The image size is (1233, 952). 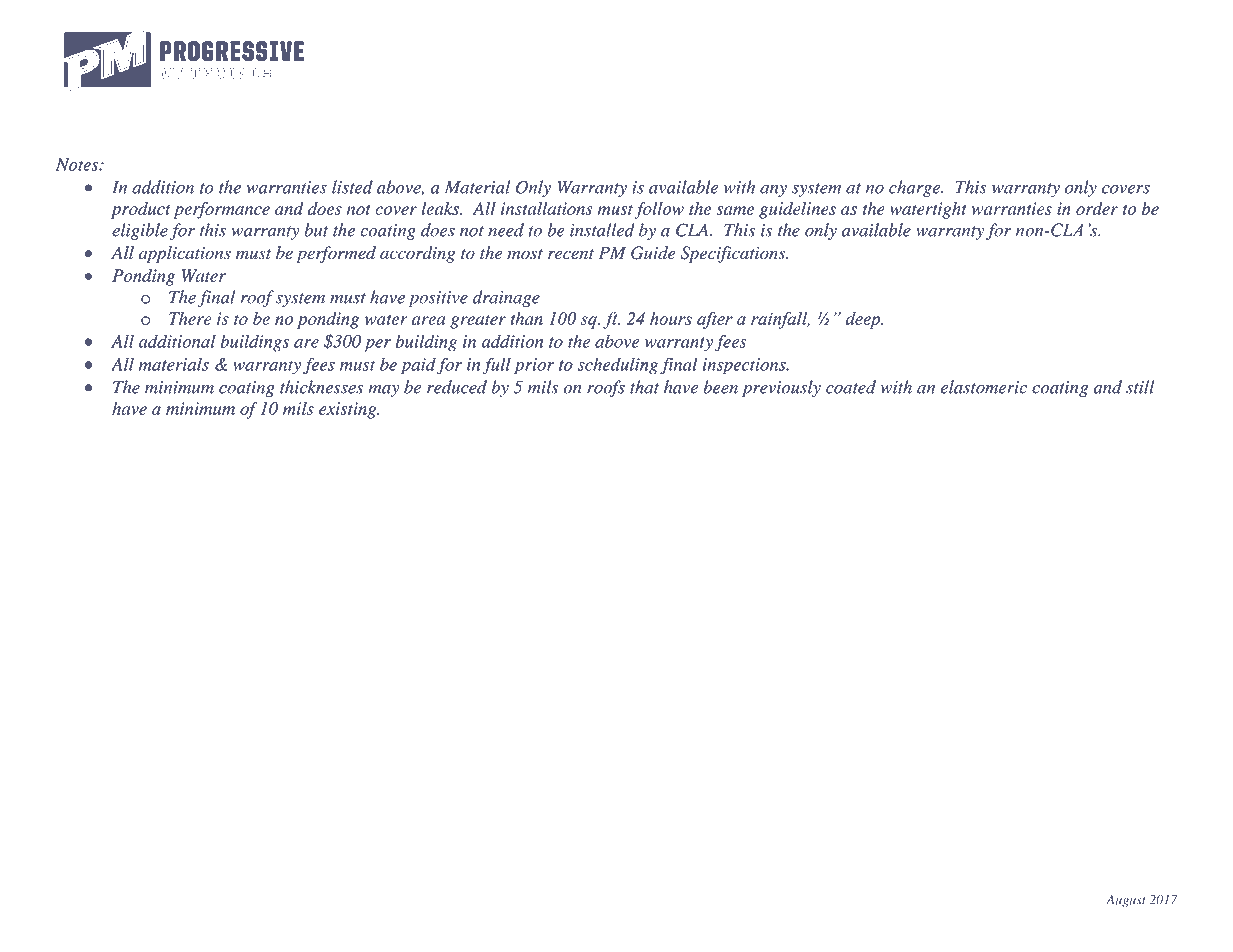 I want to click on existing, so click(x=349, y=410).
